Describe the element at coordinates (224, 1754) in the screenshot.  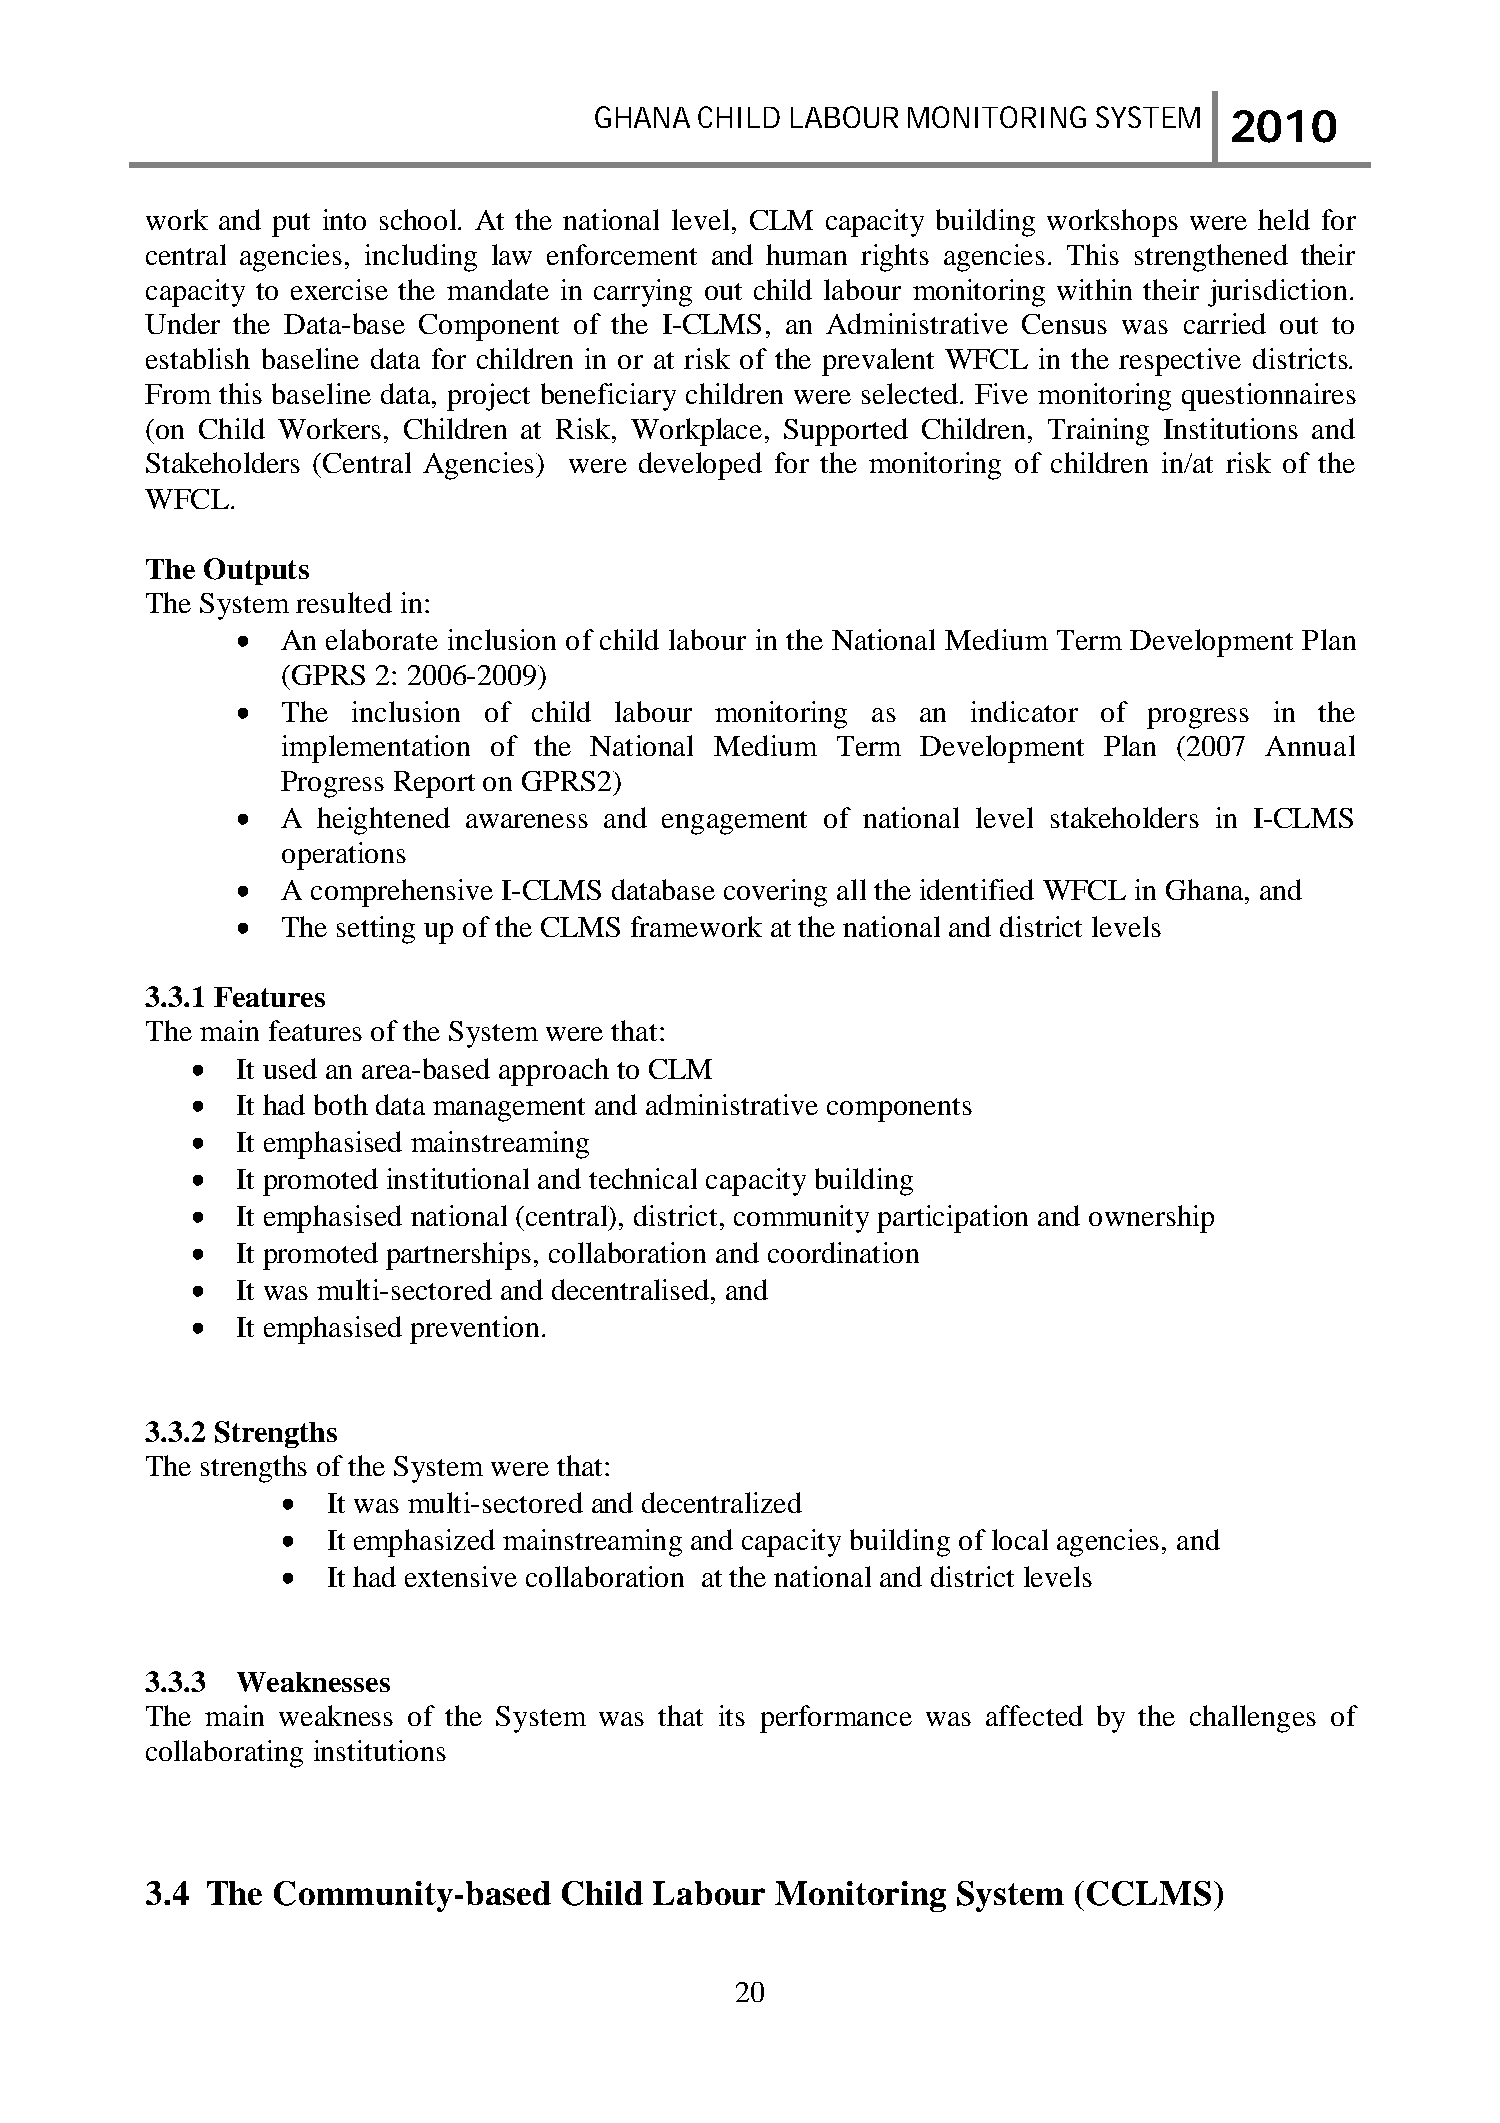
I see `collaborating` at that location.
